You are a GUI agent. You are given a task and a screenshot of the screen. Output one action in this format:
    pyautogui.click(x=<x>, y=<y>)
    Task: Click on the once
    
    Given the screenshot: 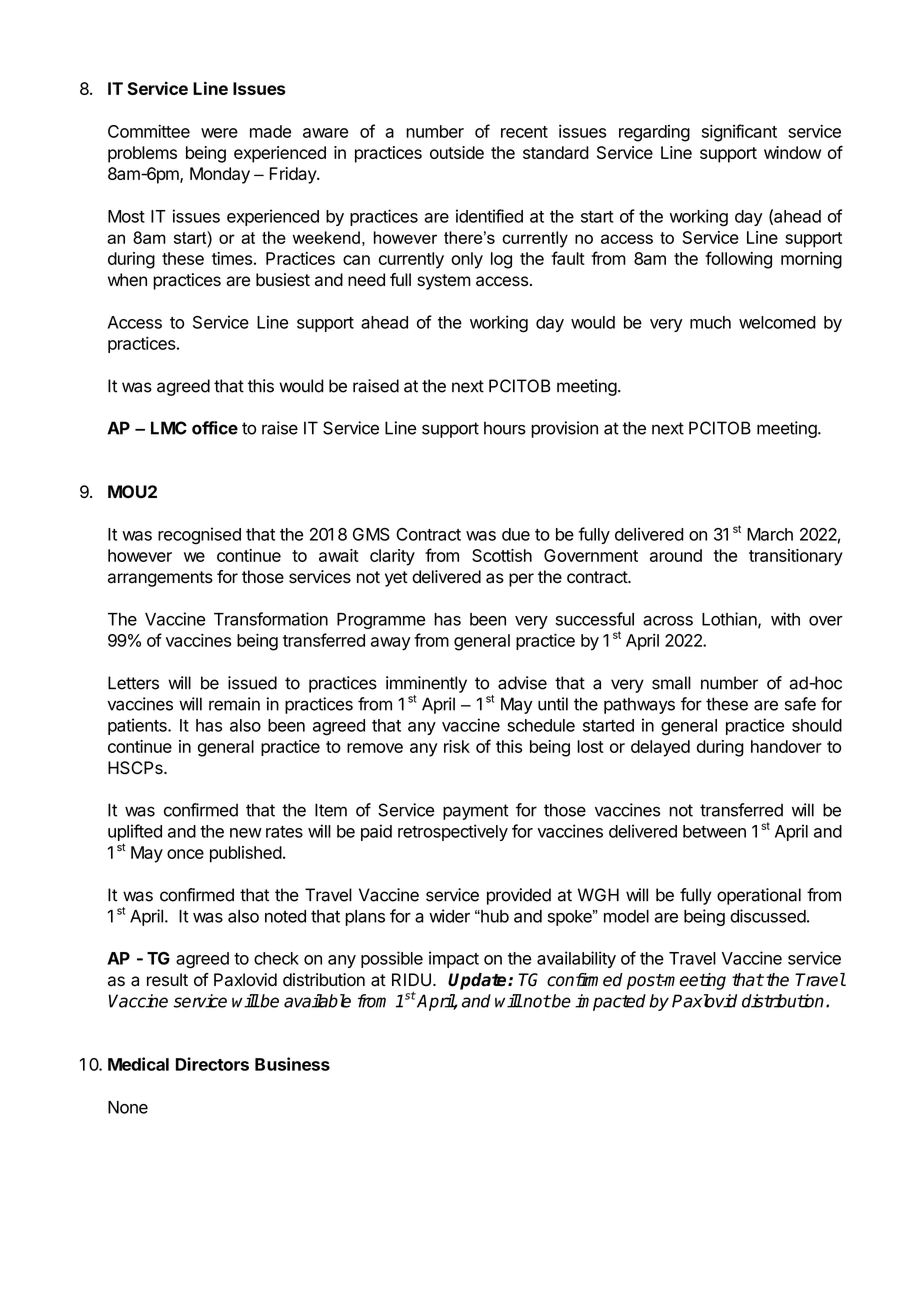 What is the action you would take?
    pyautogui.click(x=185, y=854)
